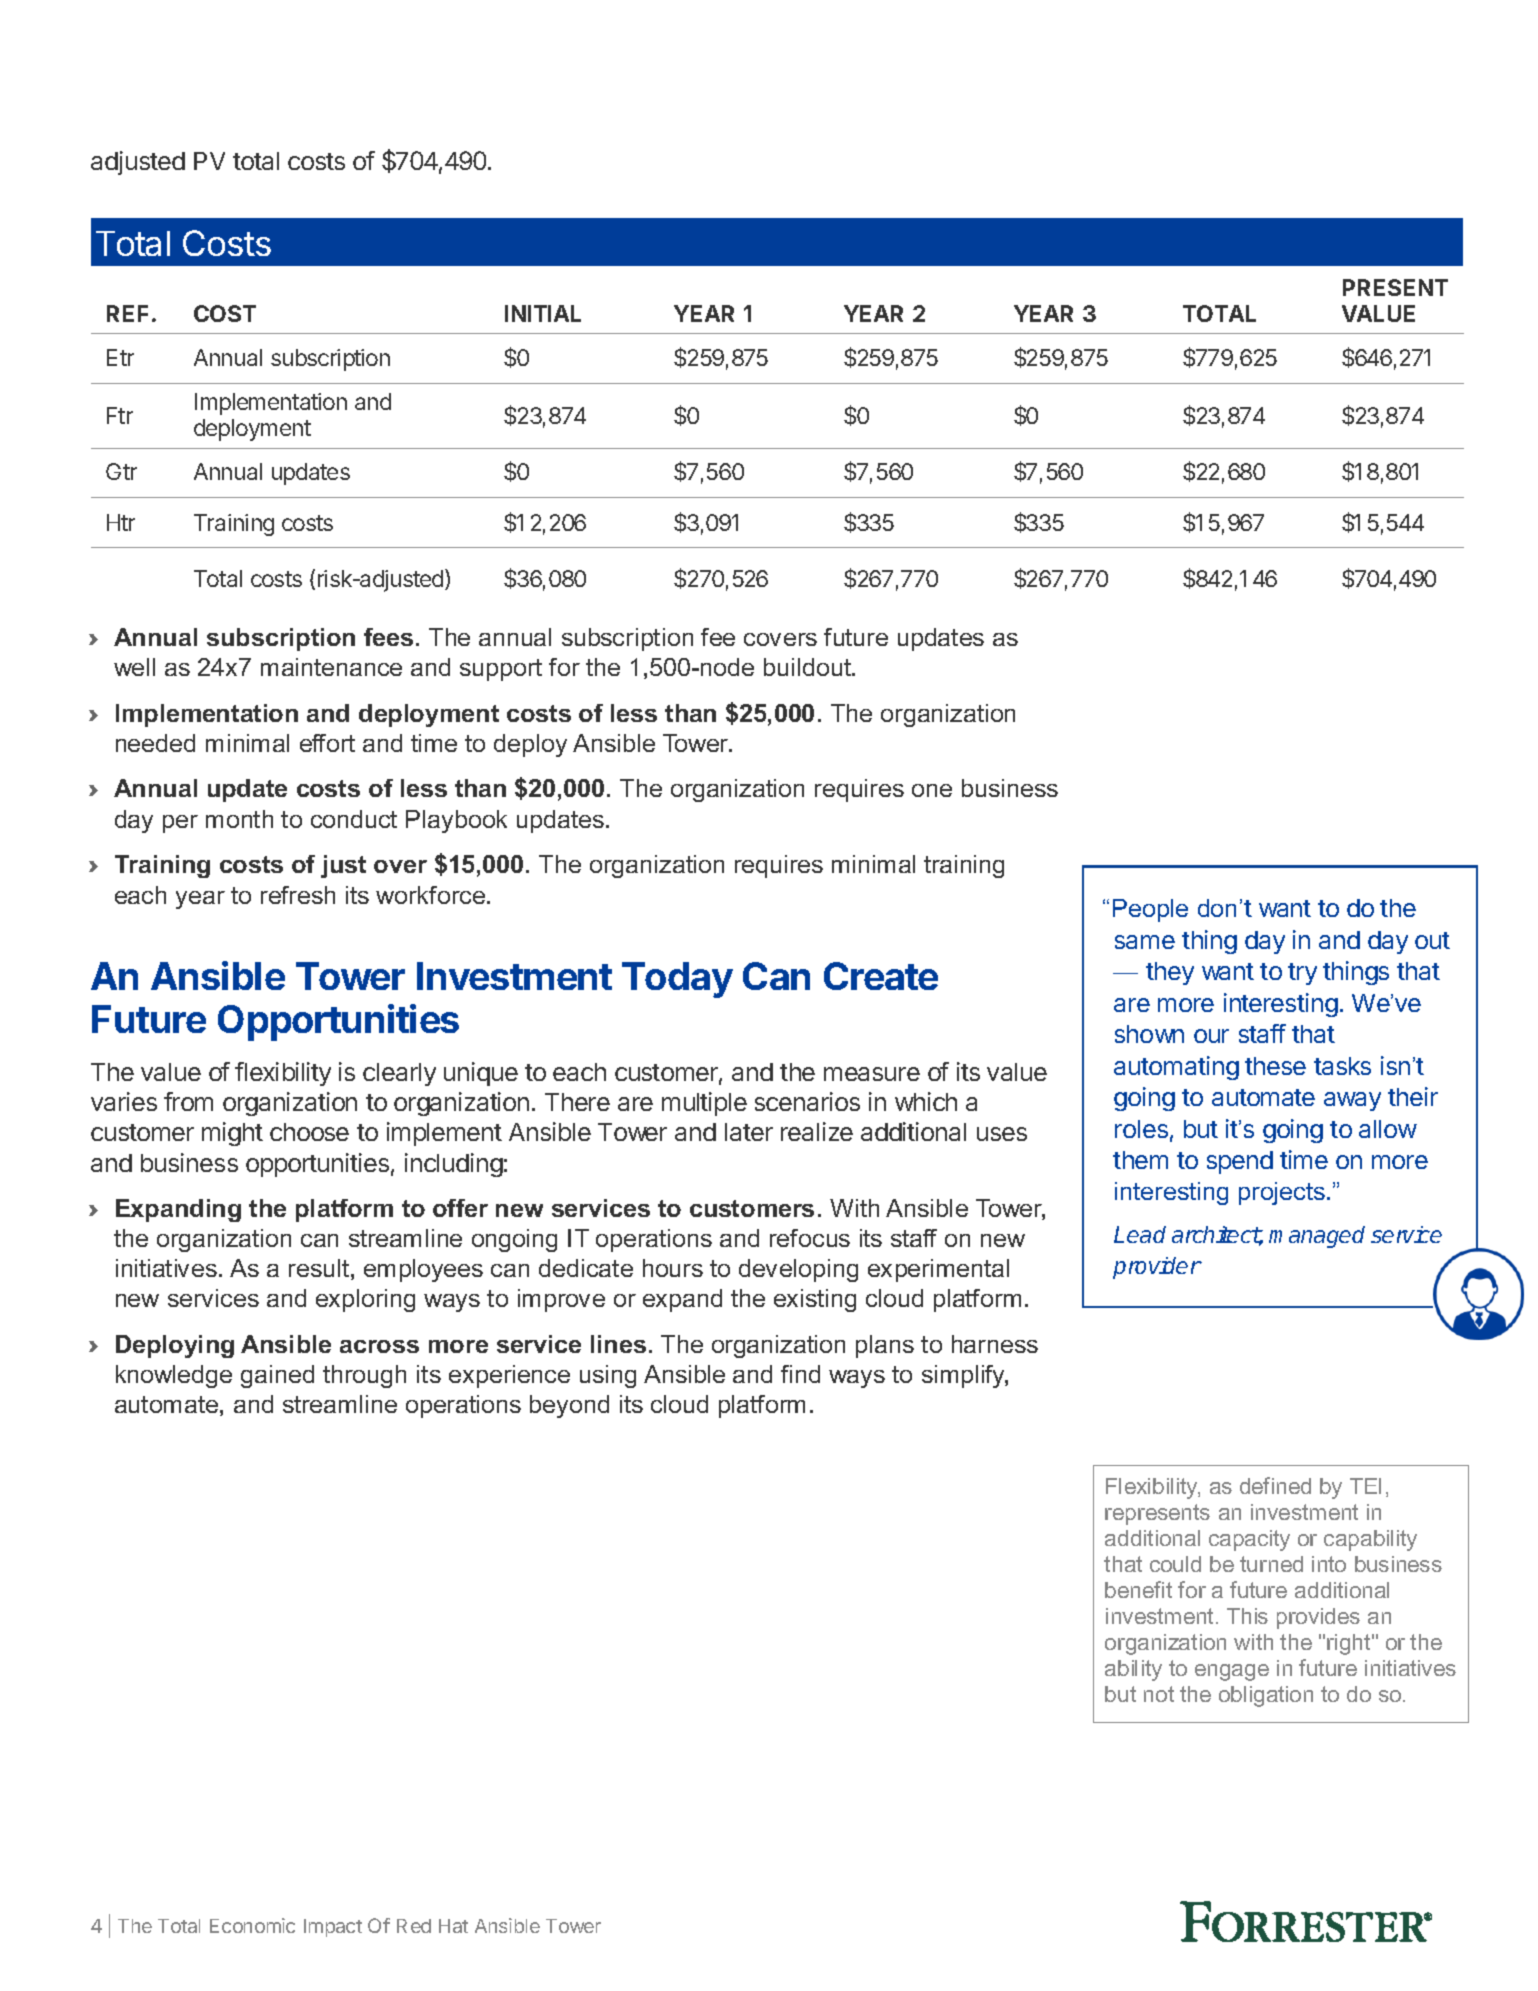 The image size is (1538, 1991). I want to click on spend, so click(1240, 1162).
